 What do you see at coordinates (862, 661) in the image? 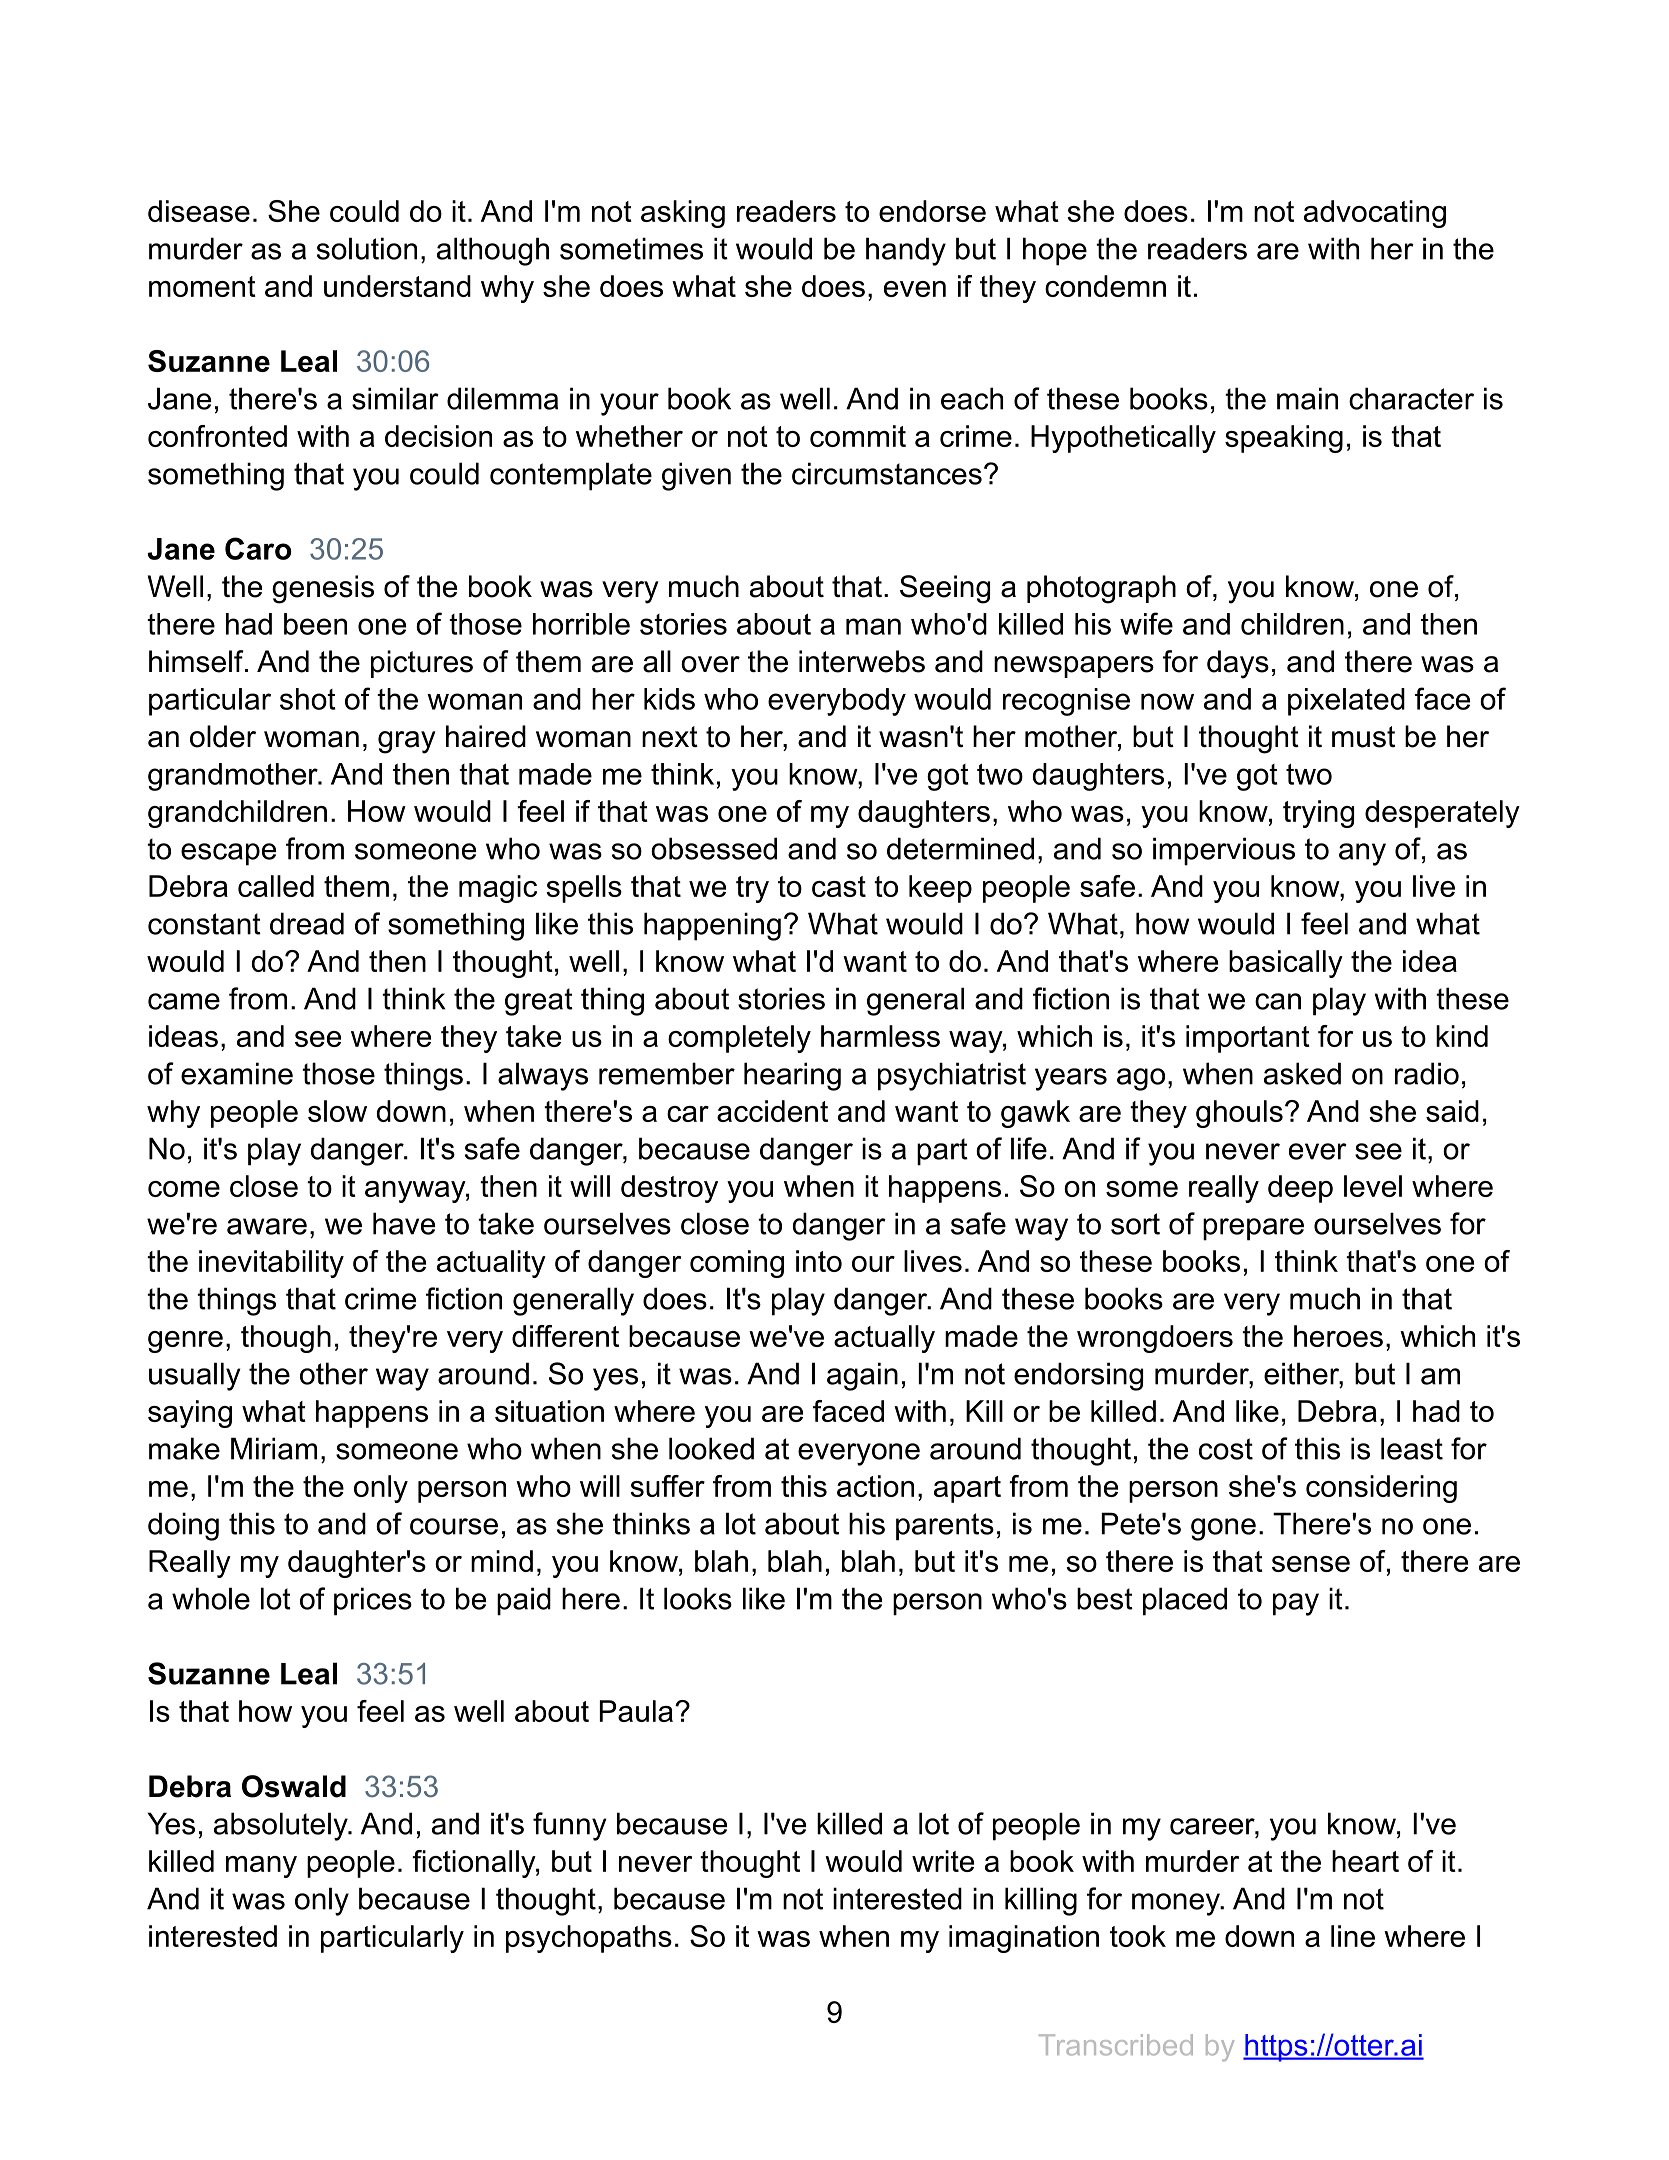
I see `interwebs` at bounding box center [862, 661].
